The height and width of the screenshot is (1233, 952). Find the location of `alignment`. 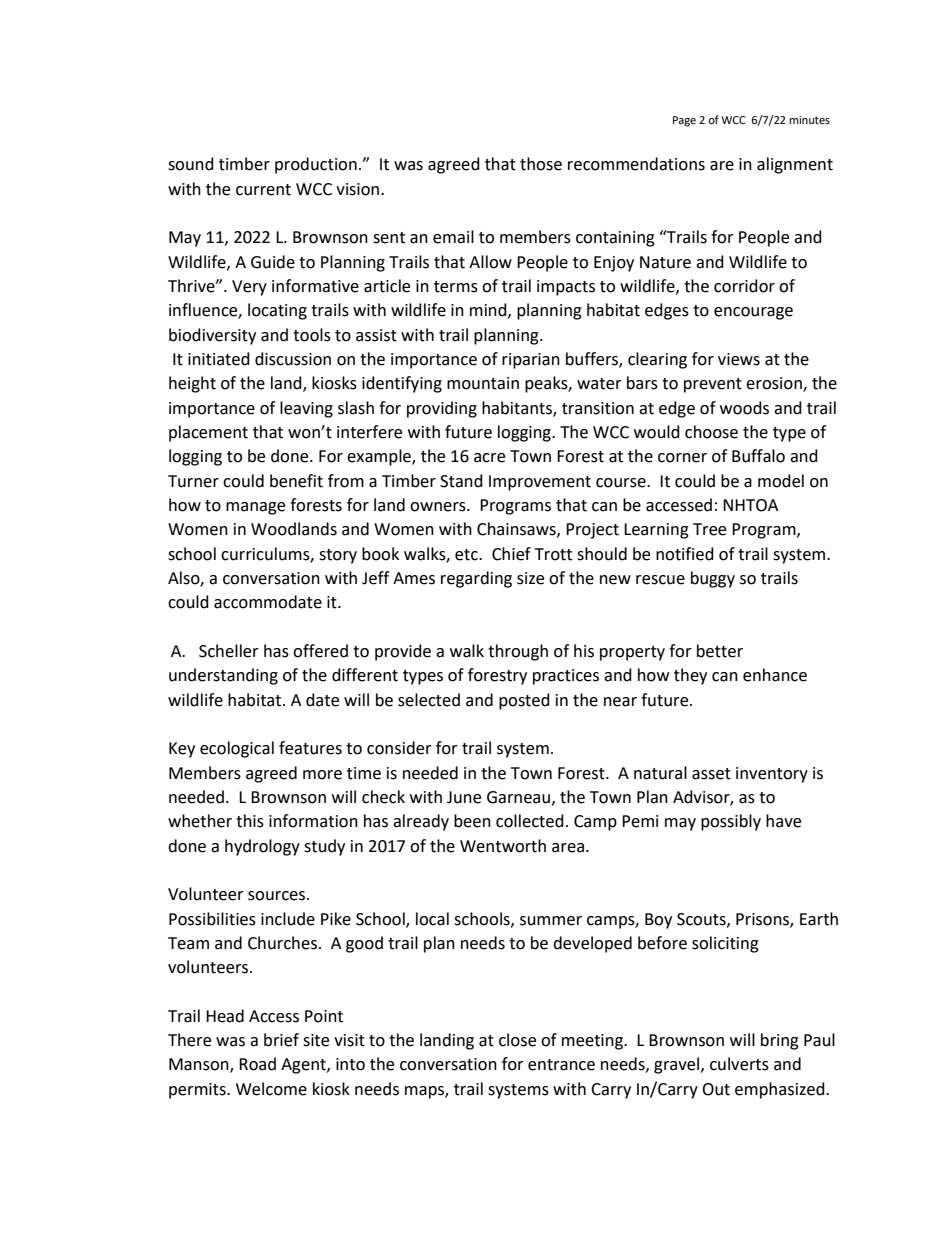

alignment is located at coordinates (795, 165).
